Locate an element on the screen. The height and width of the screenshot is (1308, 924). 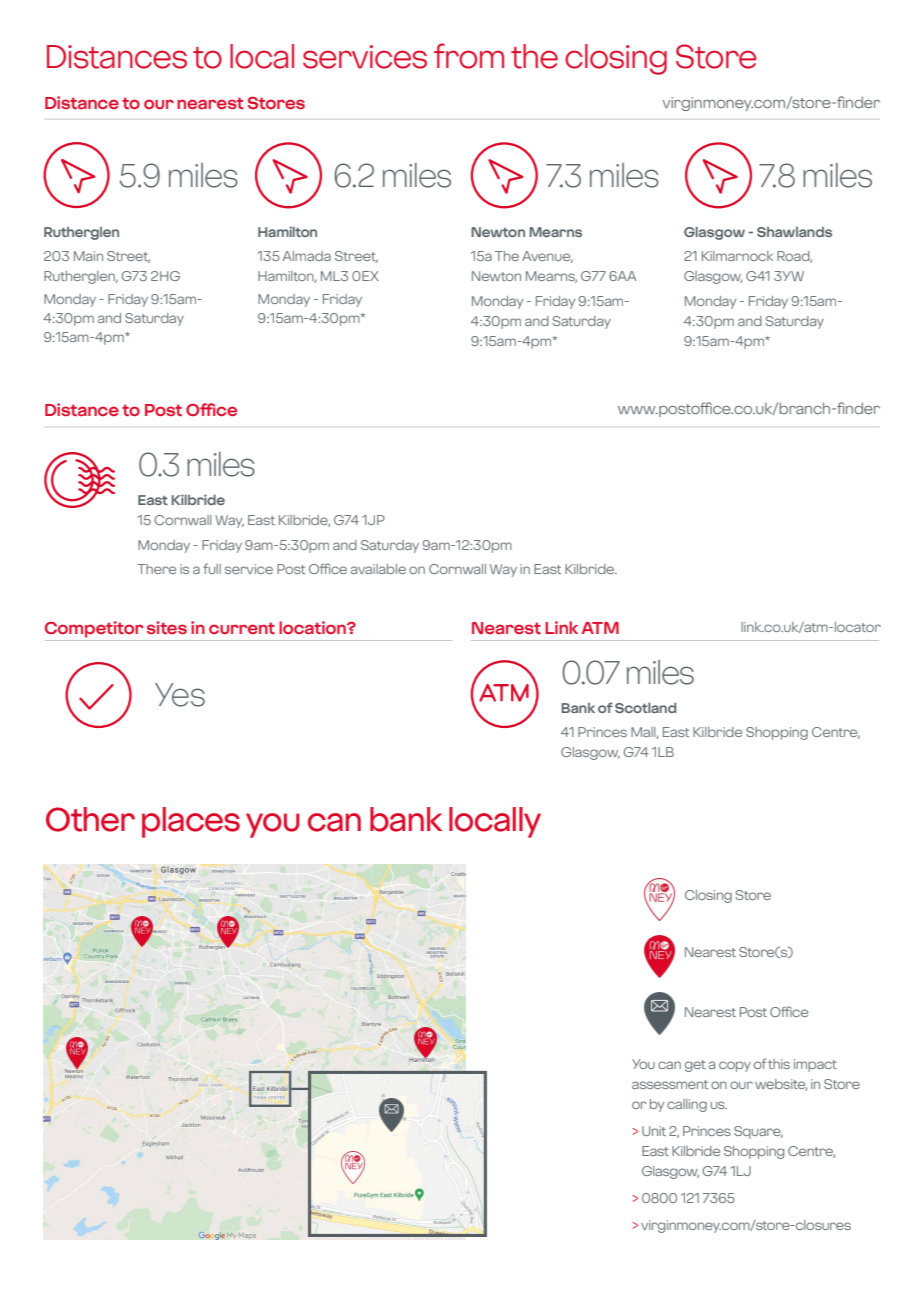
There is located at coordinates (156, 569).
